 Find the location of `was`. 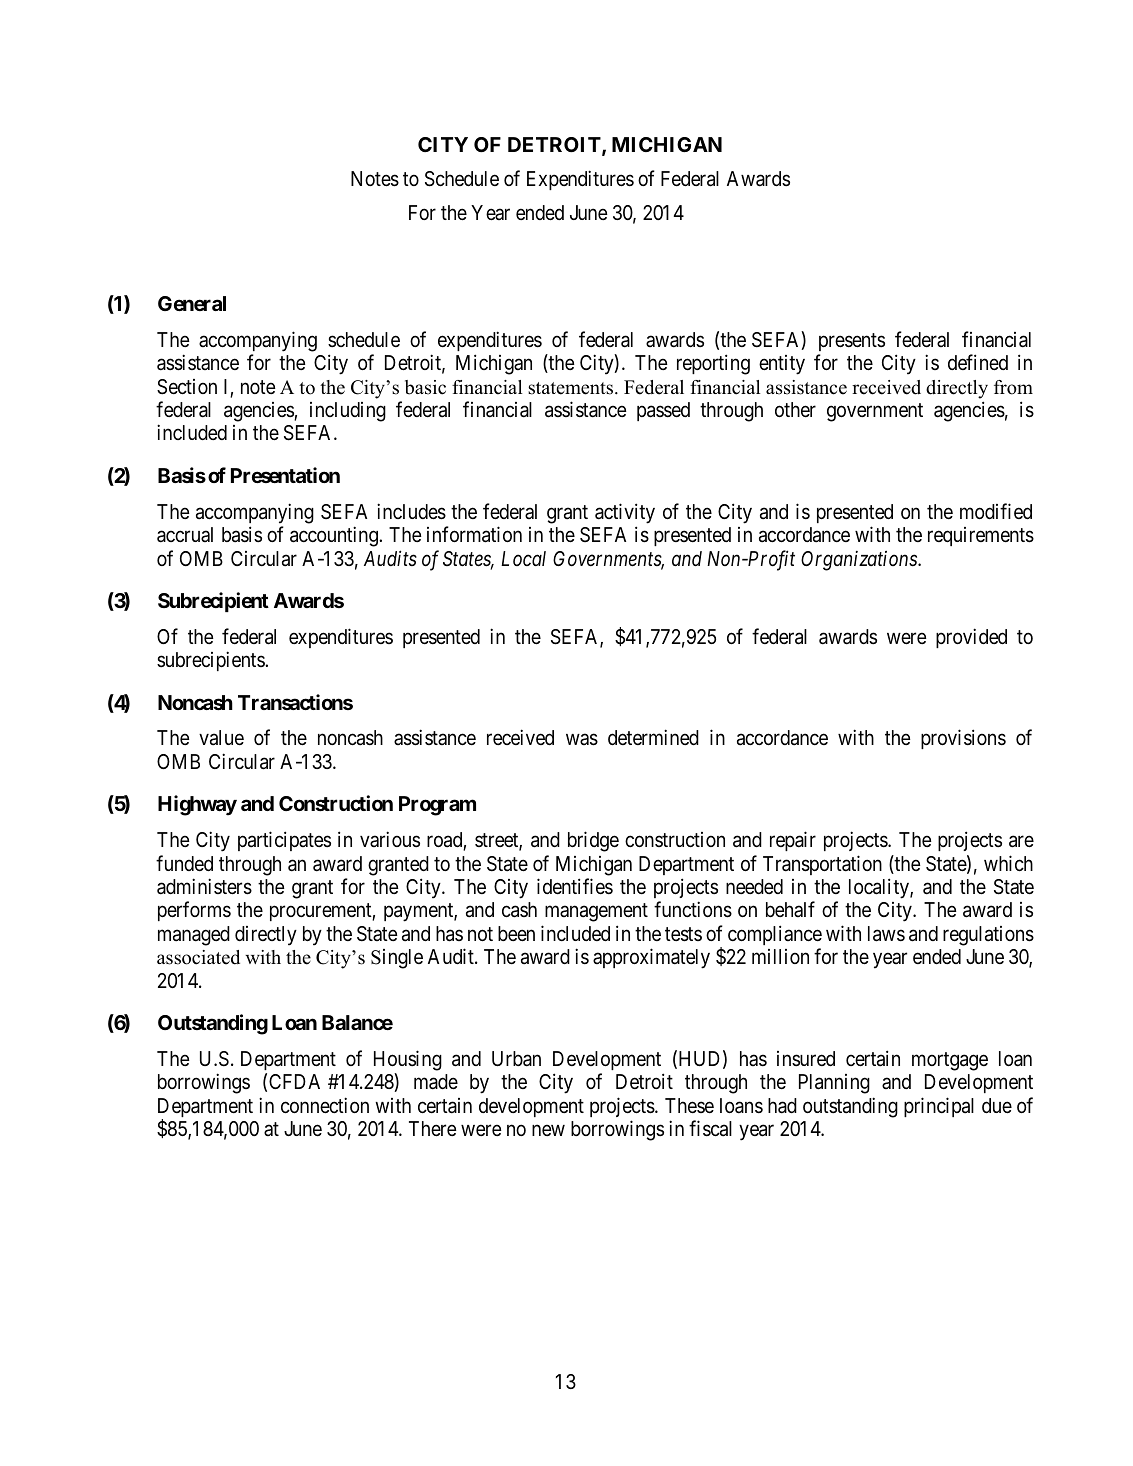

was is located at coordinates (582, 740).
